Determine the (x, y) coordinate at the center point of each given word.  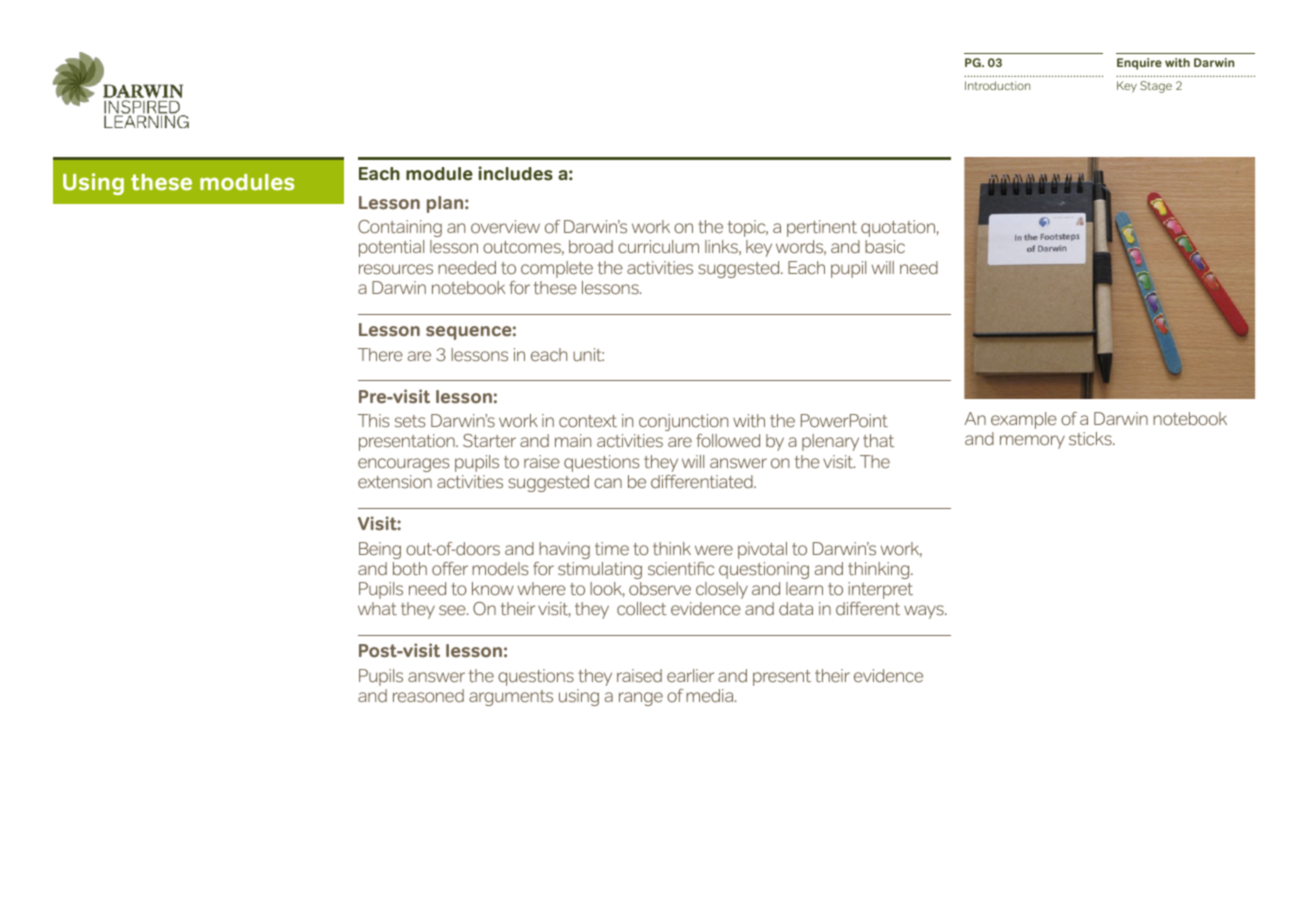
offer (450, 569)
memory (1032, 442)
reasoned (428, 696)
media (711, 696)
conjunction (683, 422)
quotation (898, 228)
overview (505, 227)
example (1024, 420)
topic (748, 228)
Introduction (997, 85)
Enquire (1139, 64)
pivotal (762, 550)
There (380, 354)
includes (516, 173)
